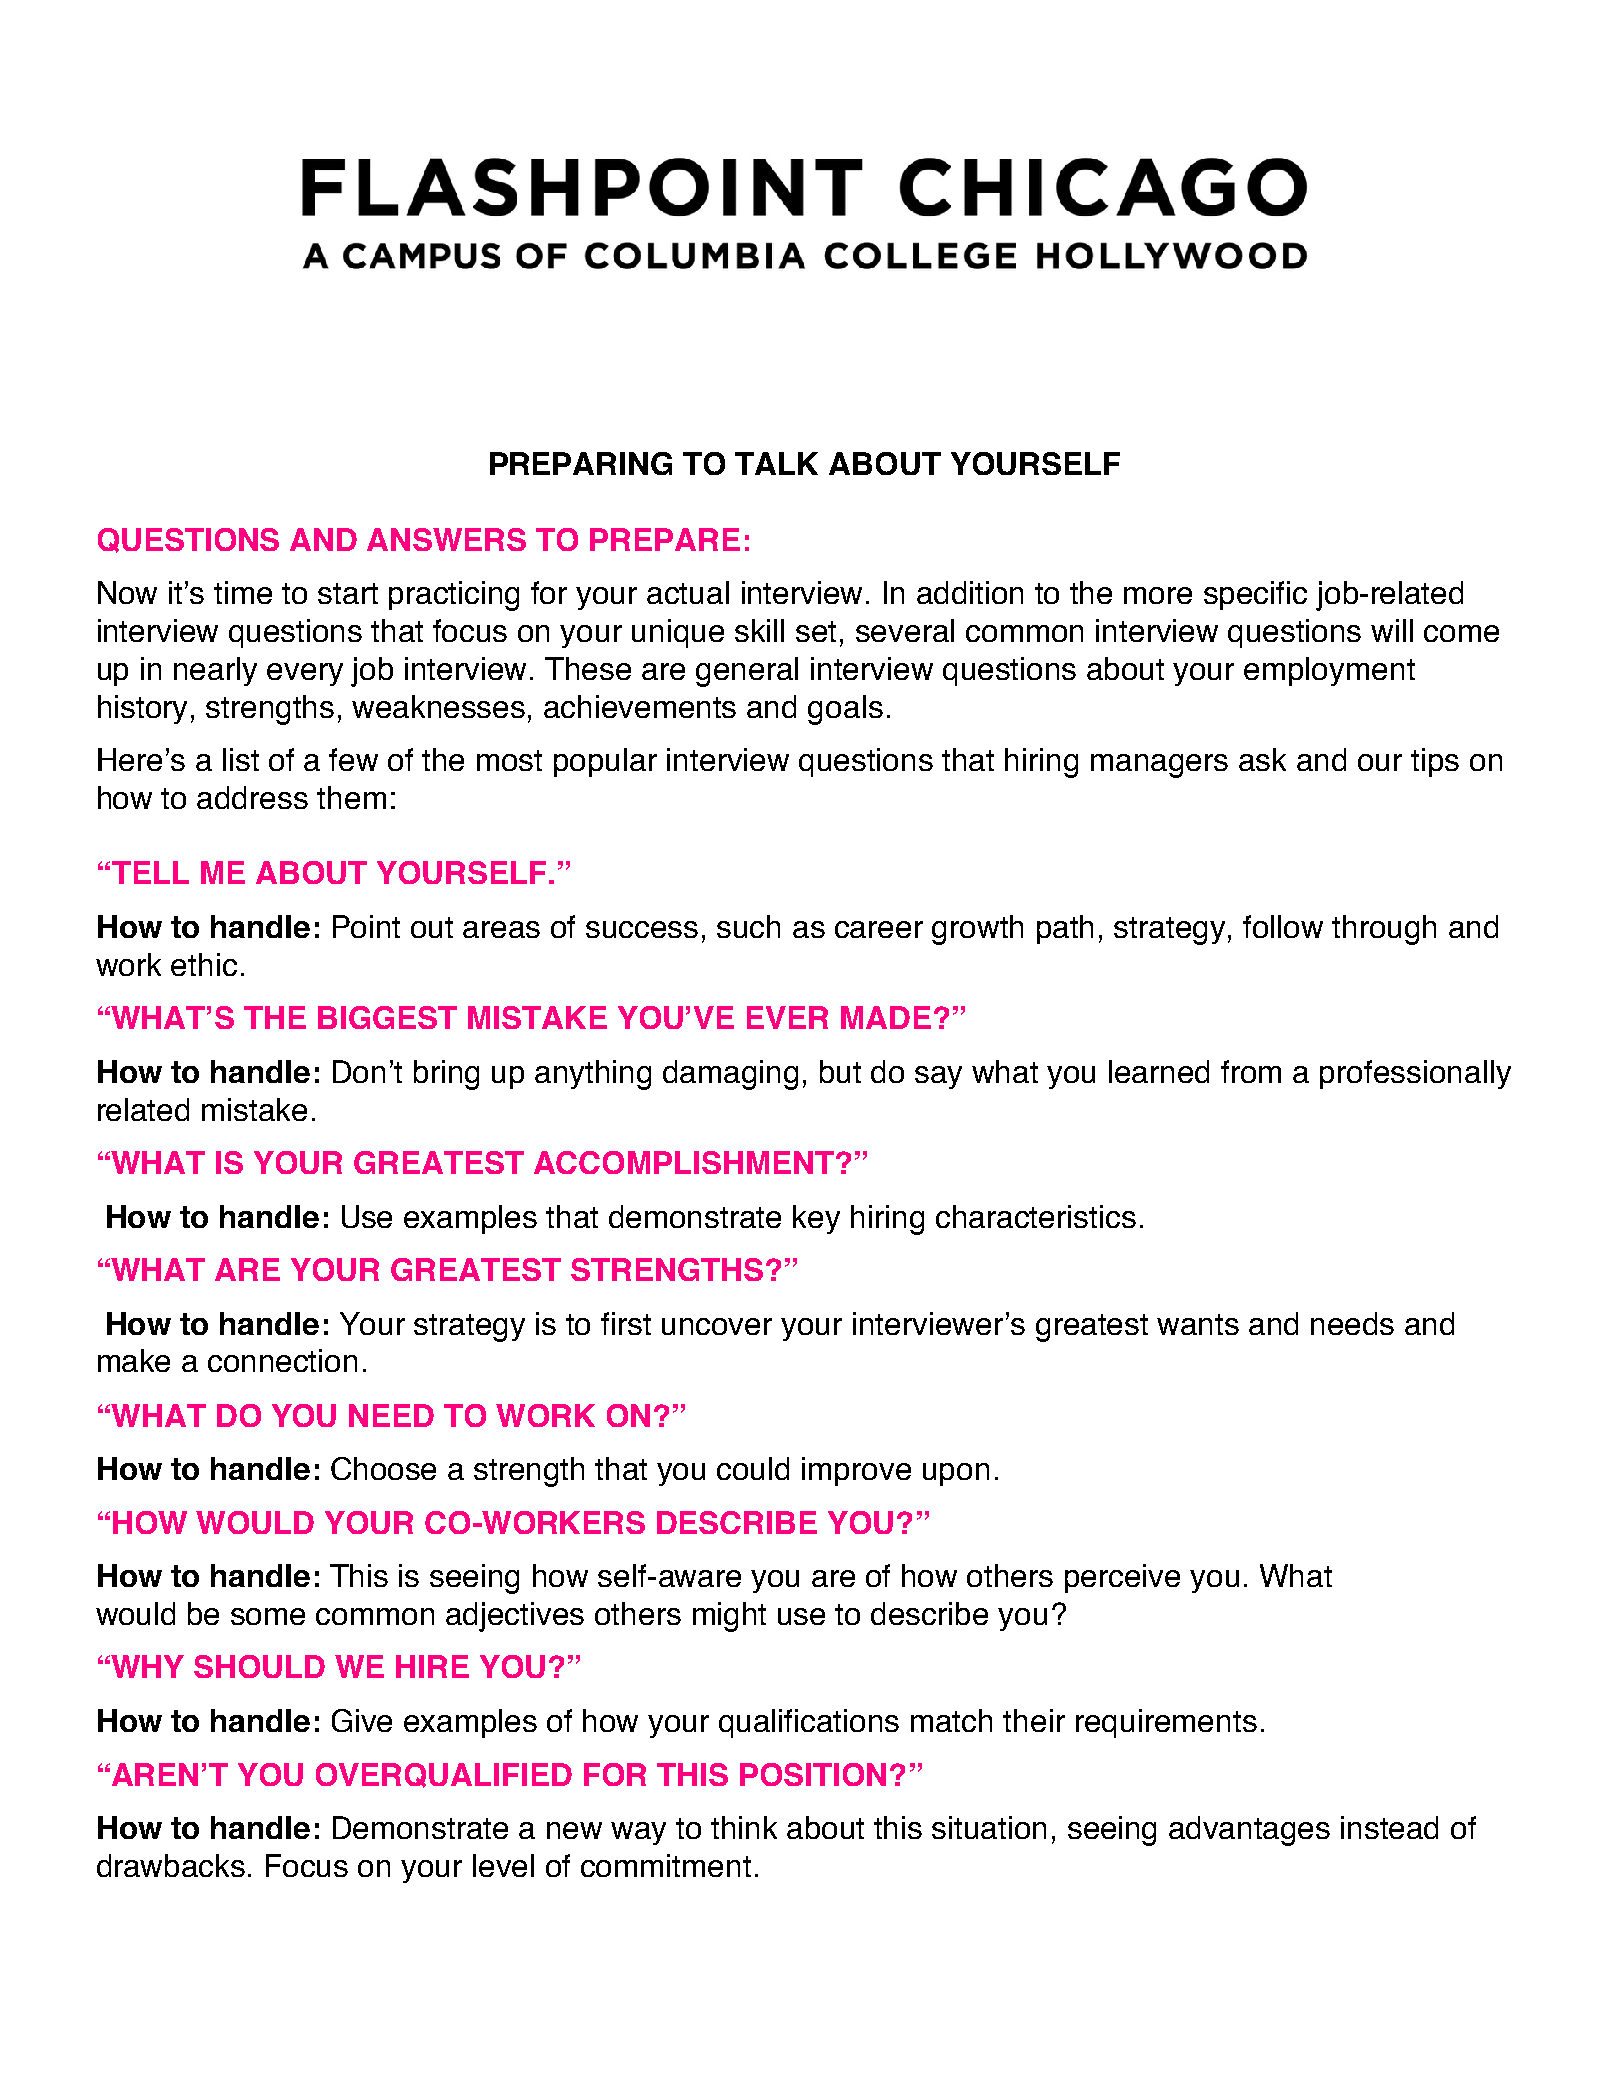 Image resolution: width=1606 pixels, height=2078 pixels. I want to click on uncover, so click(717, 1326).
